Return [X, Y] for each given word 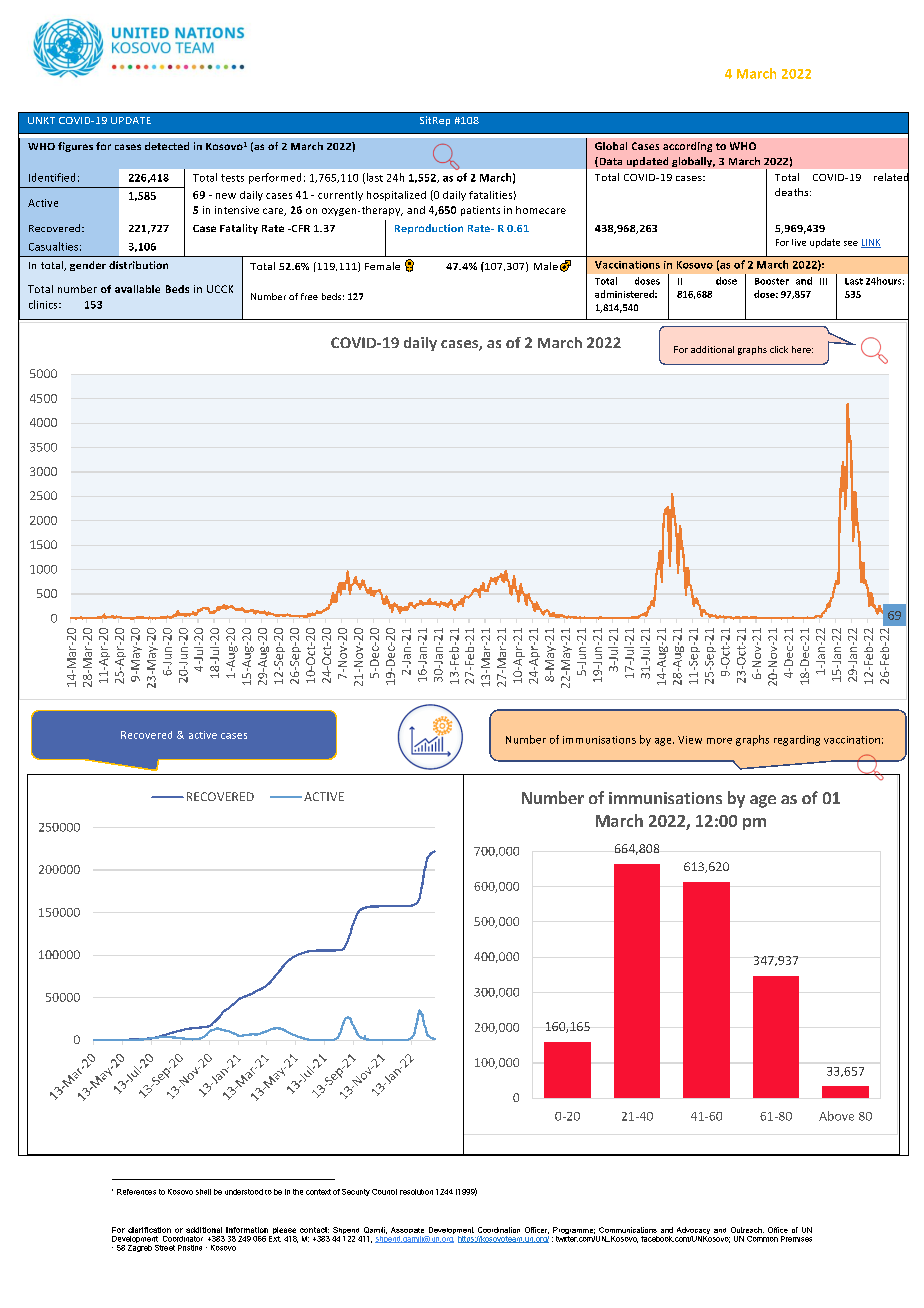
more [719, 741]
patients [480, 211]
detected [167, 146]
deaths [793, 192]
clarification [149, 1230]
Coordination [499, 1230]
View [690, 740]
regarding [797, 740]
